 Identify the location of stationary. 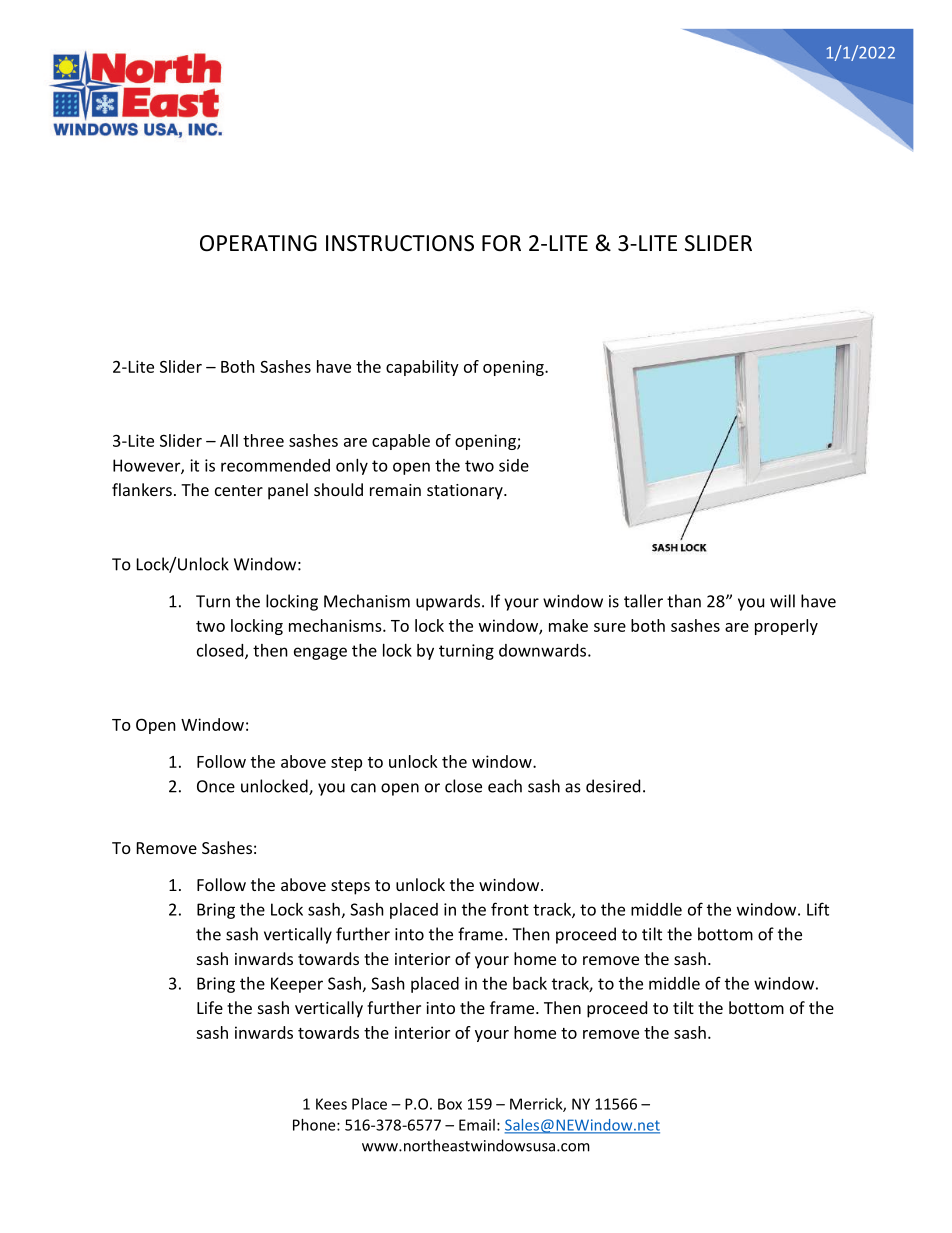
(466, 492).
